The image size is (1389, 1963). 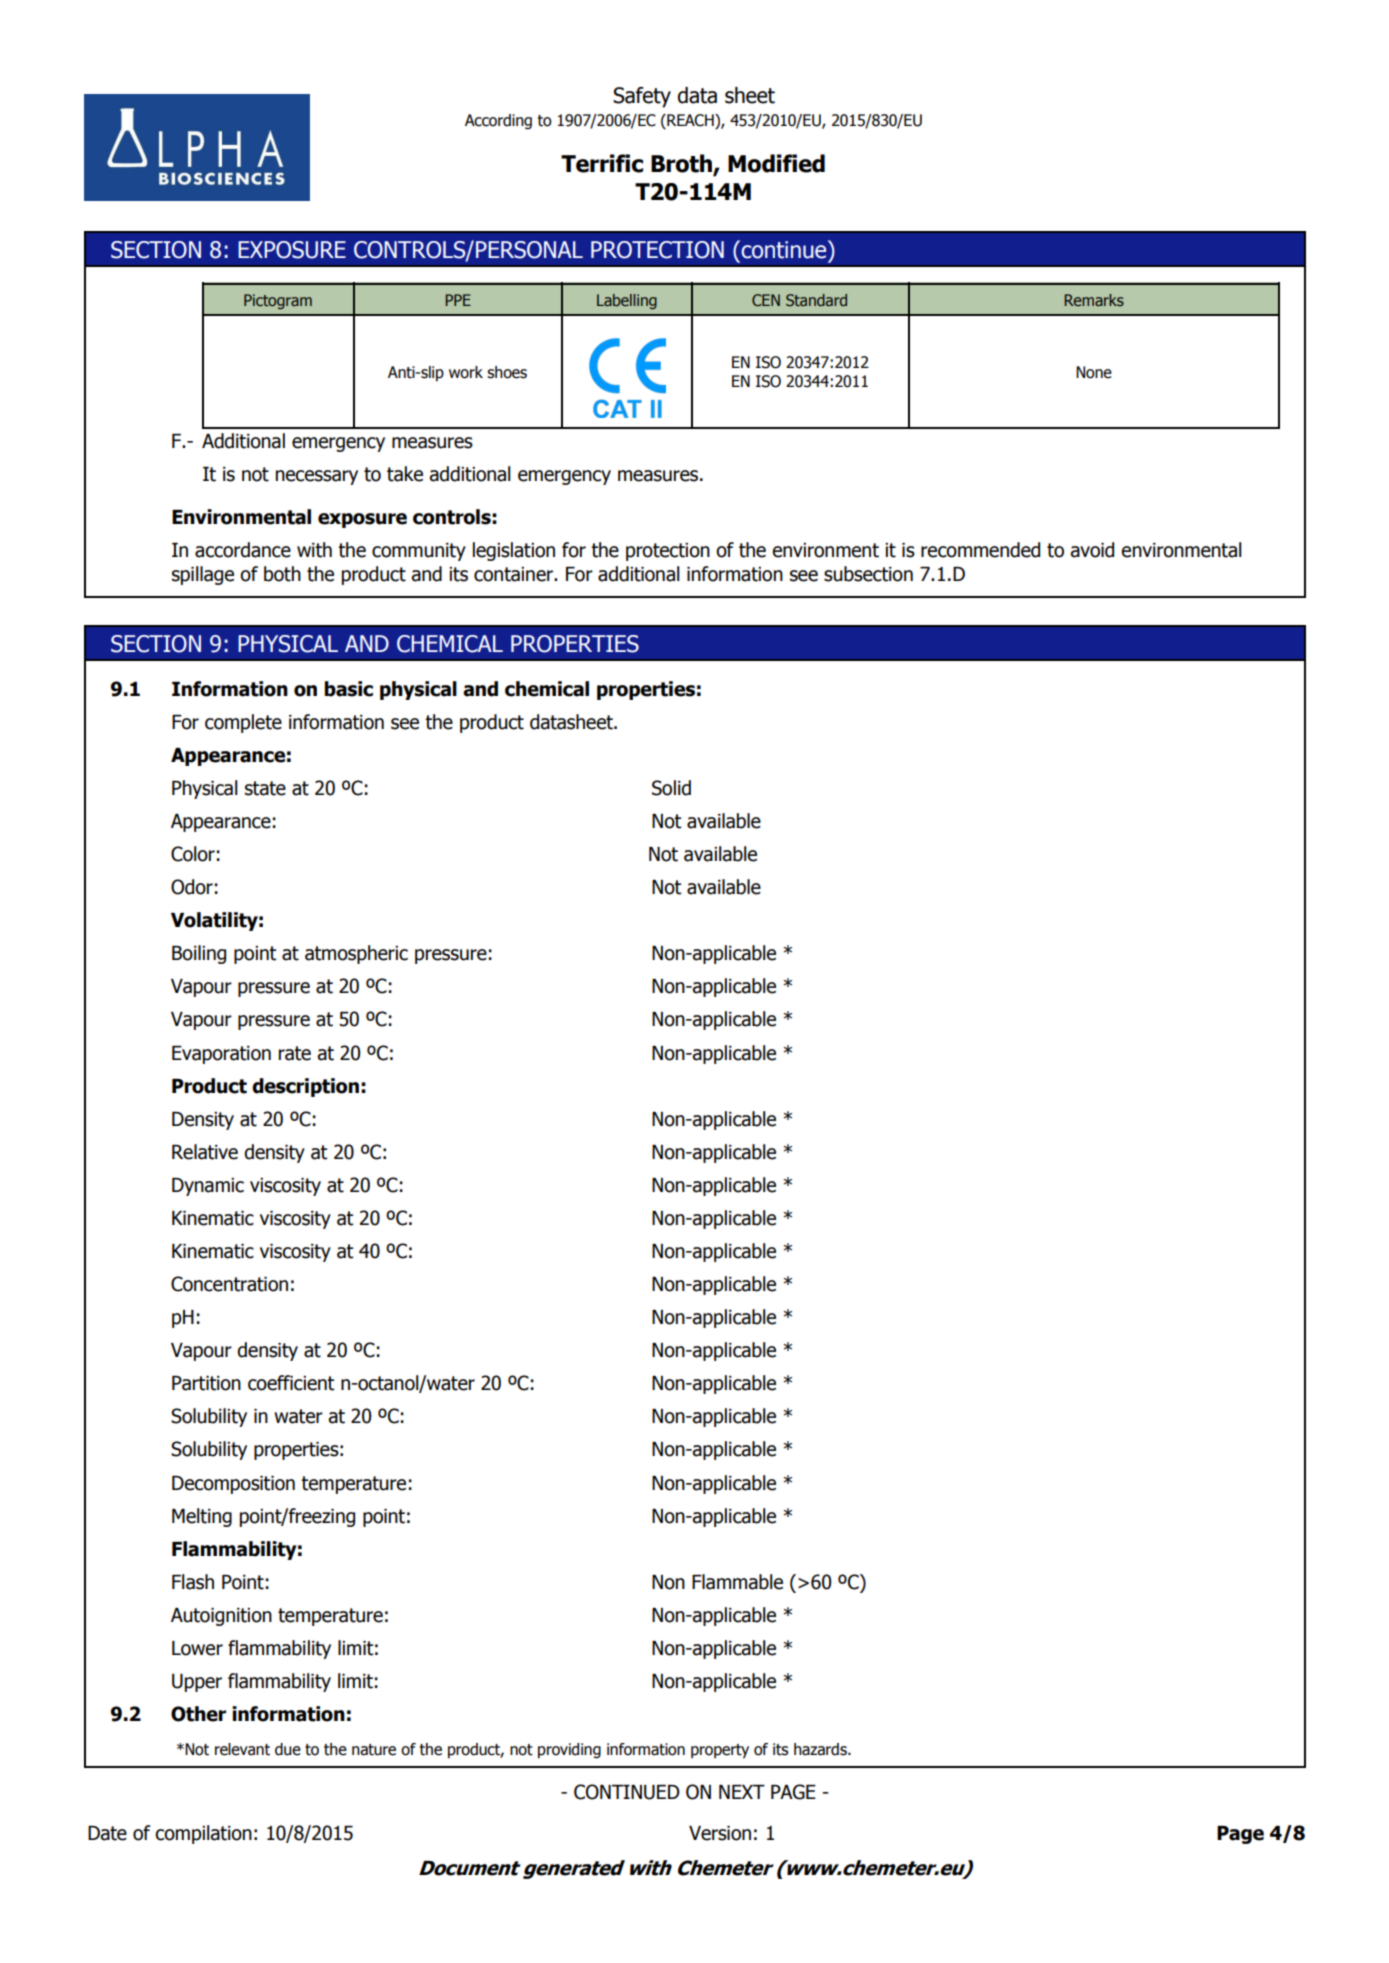 I want to click on Solid, so click(x=671, y=788).
